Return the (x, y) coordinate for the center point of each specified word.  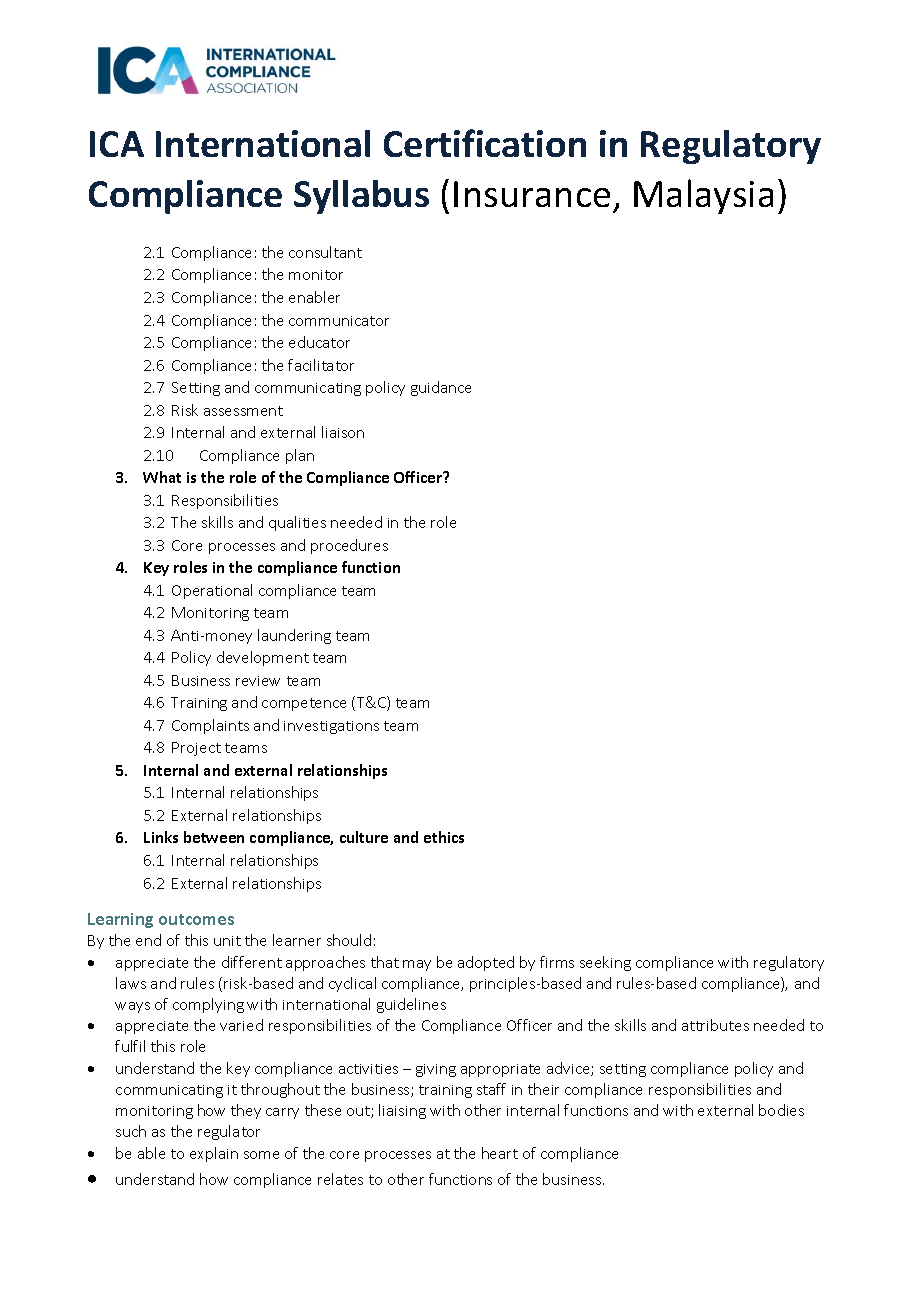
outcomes (196, 919)
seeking (605, 963)
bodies (781, 1110)
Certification (485, 143)
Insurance (532, 194)
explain (214, 1154)
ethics (444, 837)
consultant (325, 252)
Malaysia (703, 196)
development (263, 658)
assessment (243, 411)
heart (500, 1153)
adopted (486, 963)
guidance (441, 388)
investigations (331, 727)
